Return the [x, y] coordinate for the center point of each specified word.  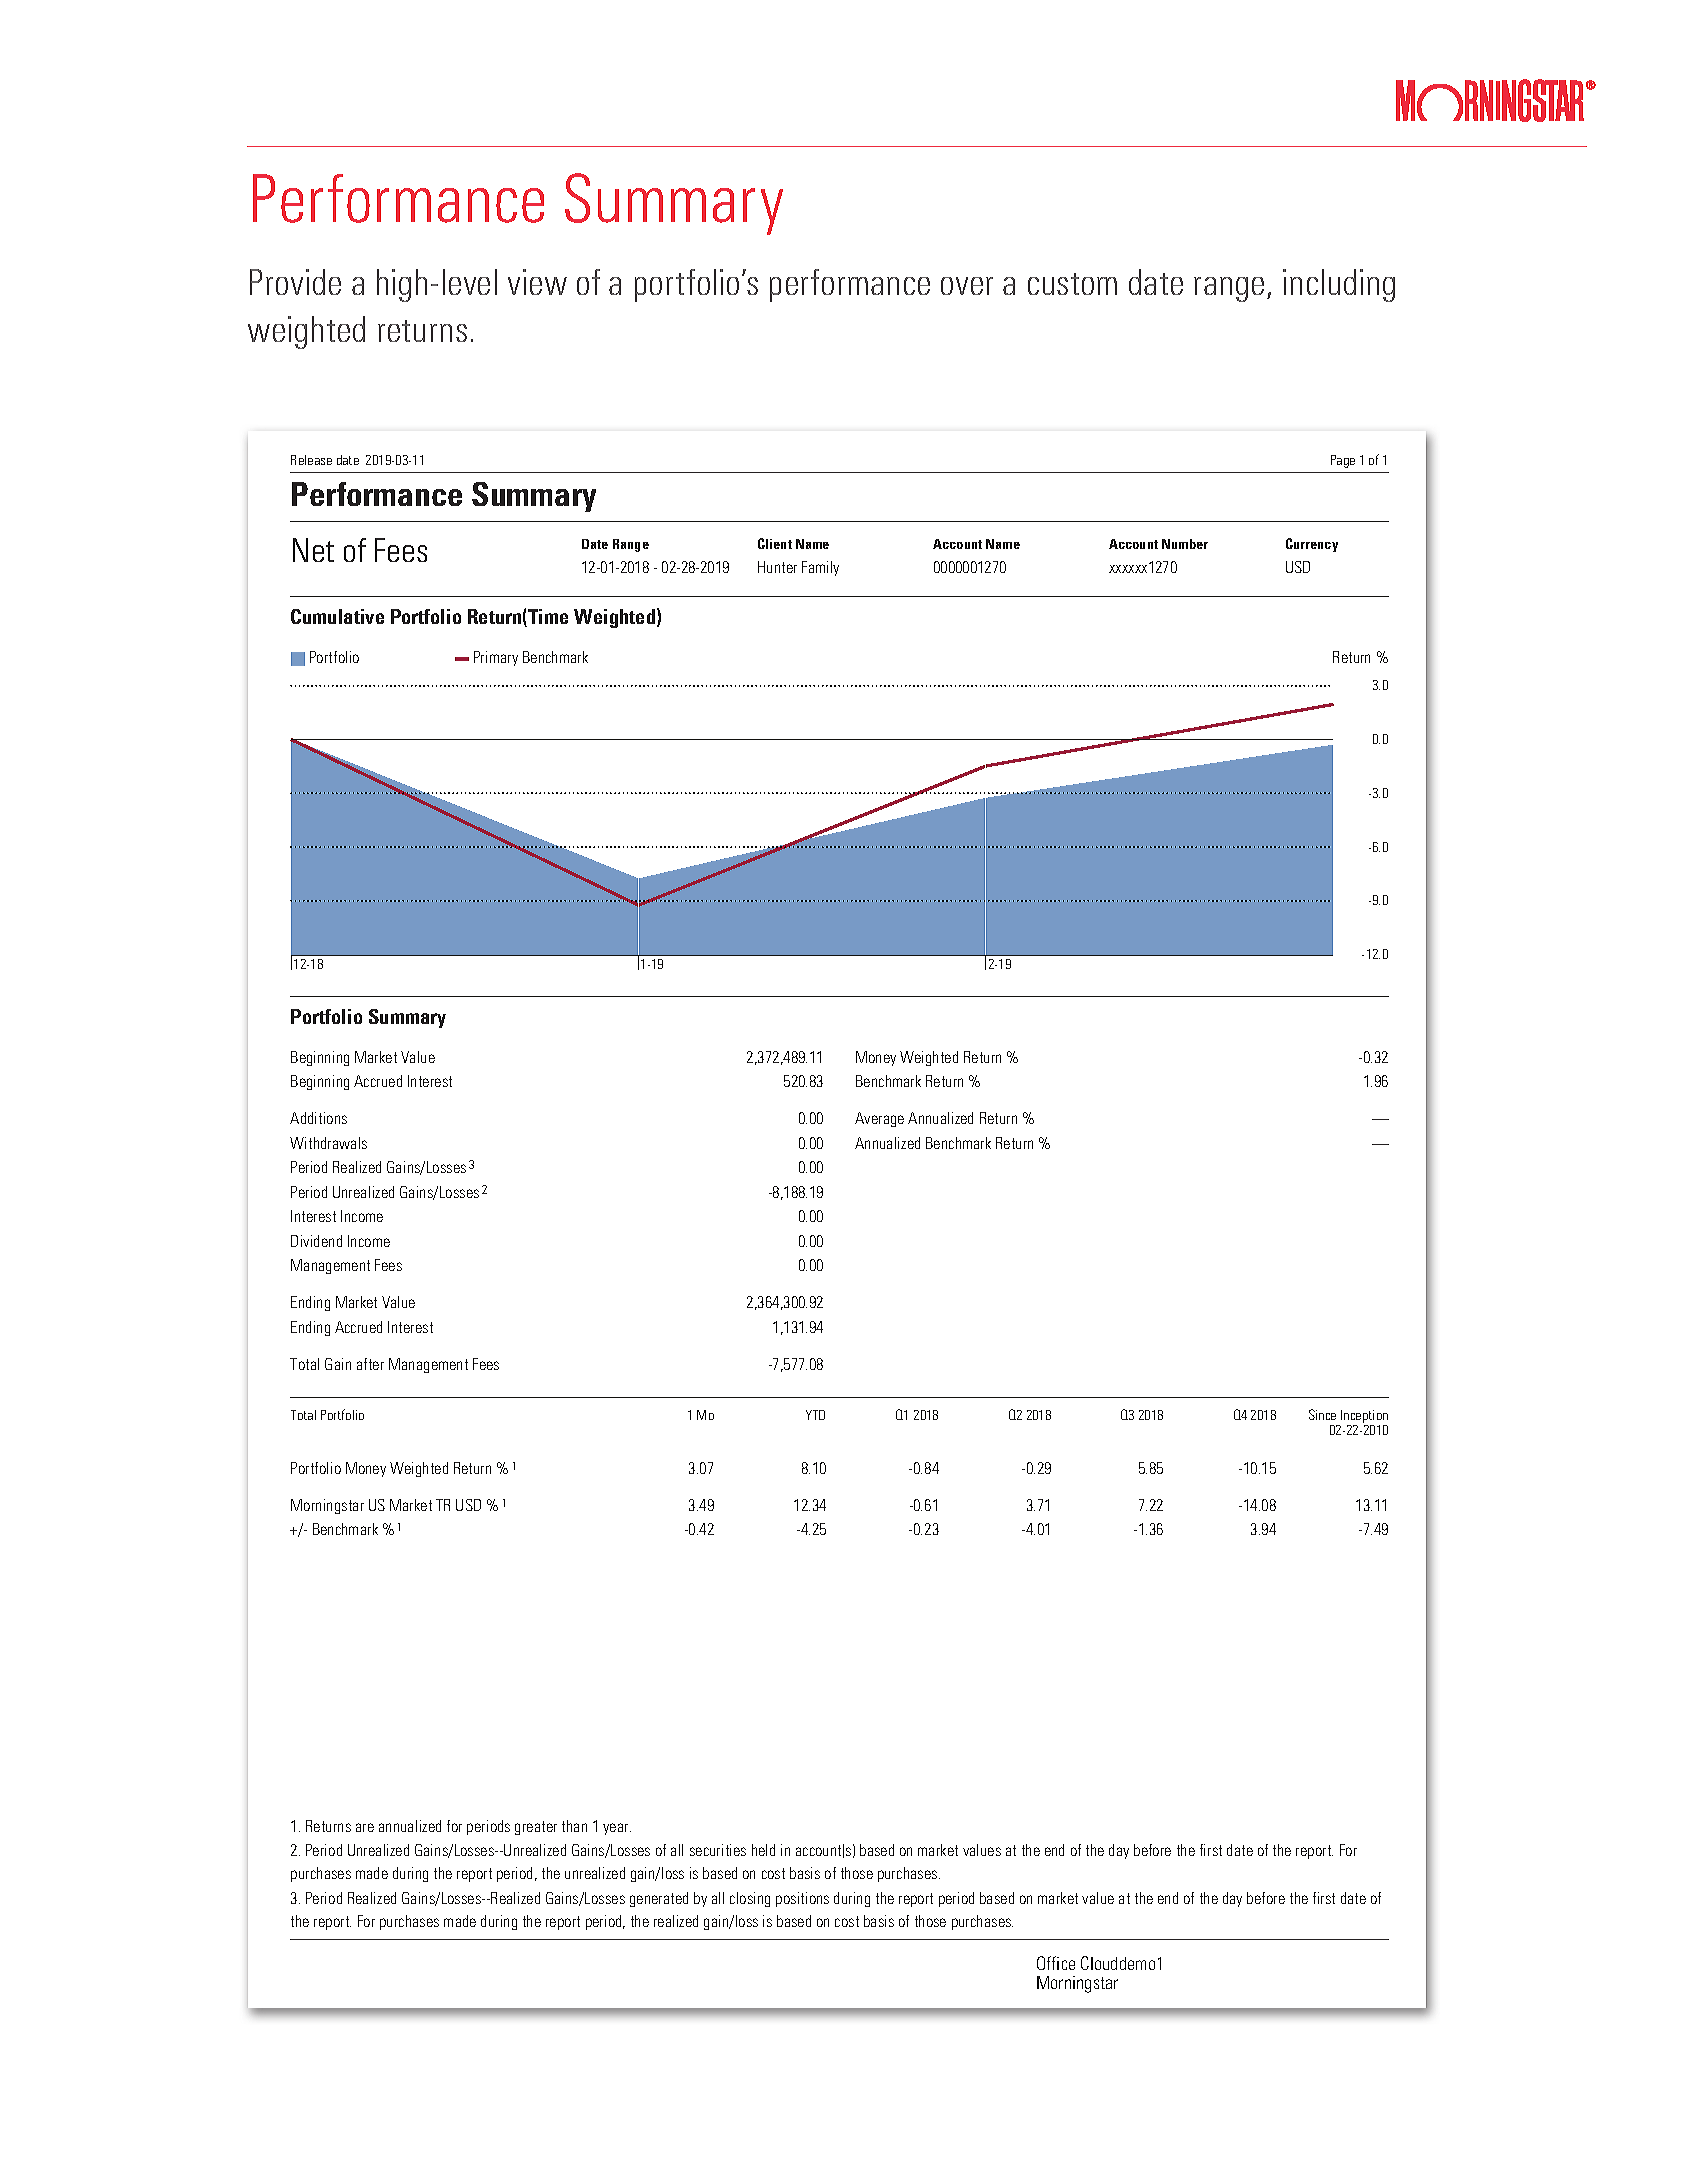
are [365, 1827]
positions [802, 1899]
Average [879, 1119]
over [967, 286]
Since [1322, 1414]
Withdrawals [328, 1143]
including [1339, 285]
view [537, 282]
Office [1056, 1963]
